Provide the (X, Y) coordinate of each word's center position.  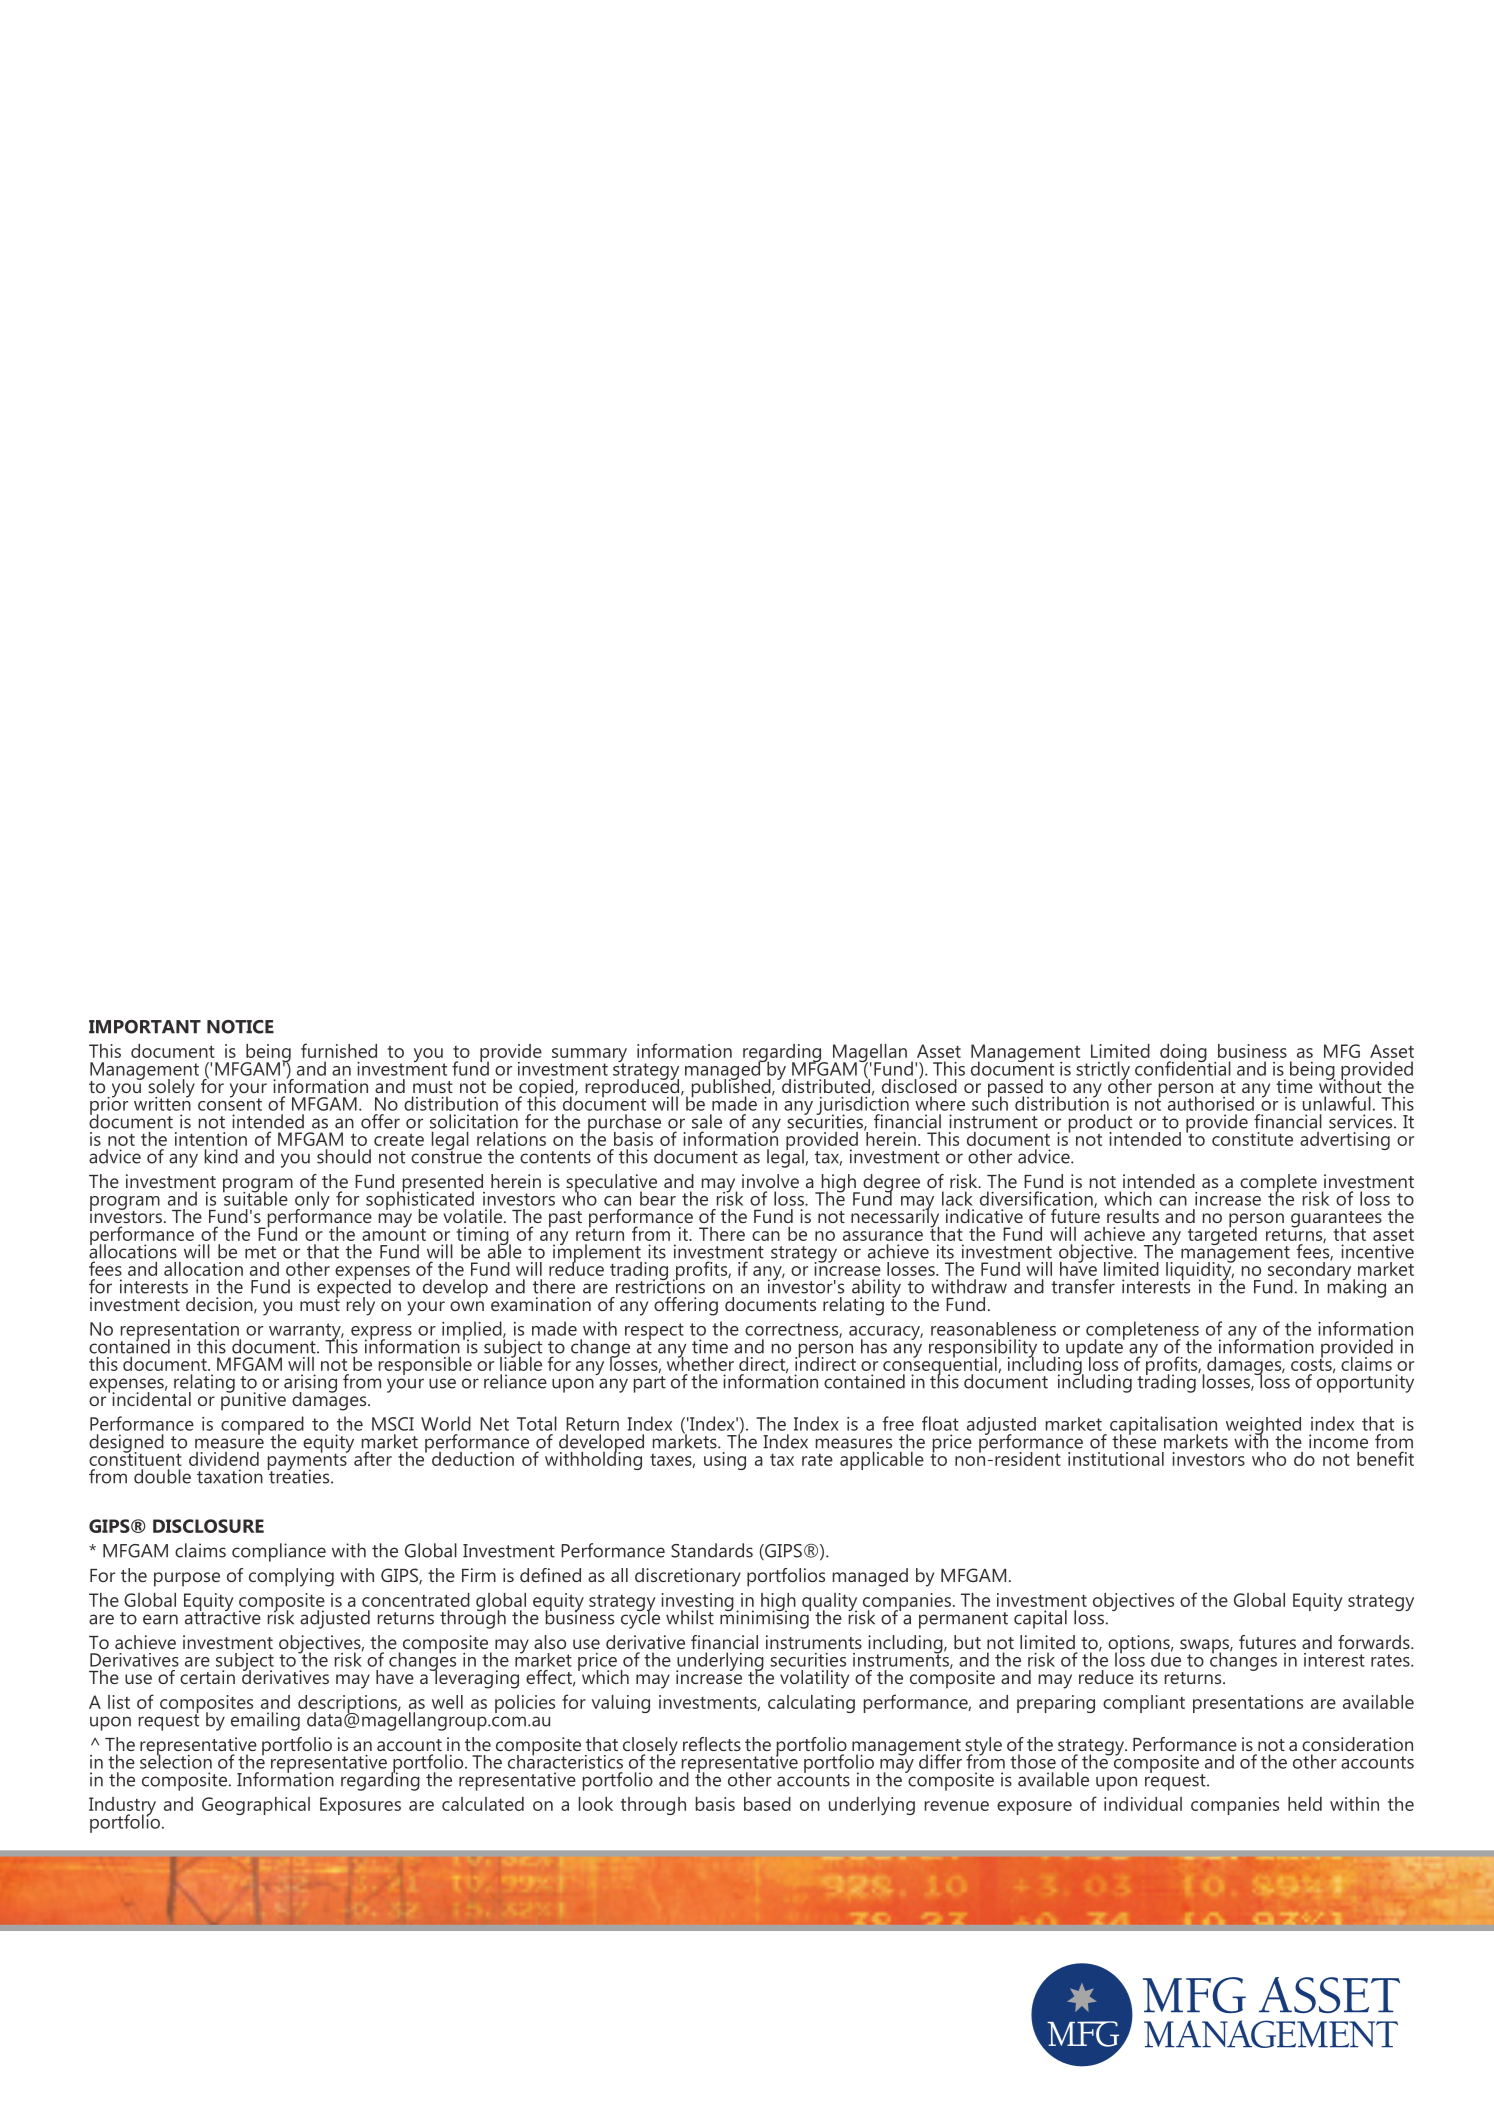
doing (1184, 1054)
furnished (339, 1050)
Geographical (256, 1806)
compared (262, 1426)
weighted (1263, 1427)
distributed (825, 1085)
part (650, 1384)
